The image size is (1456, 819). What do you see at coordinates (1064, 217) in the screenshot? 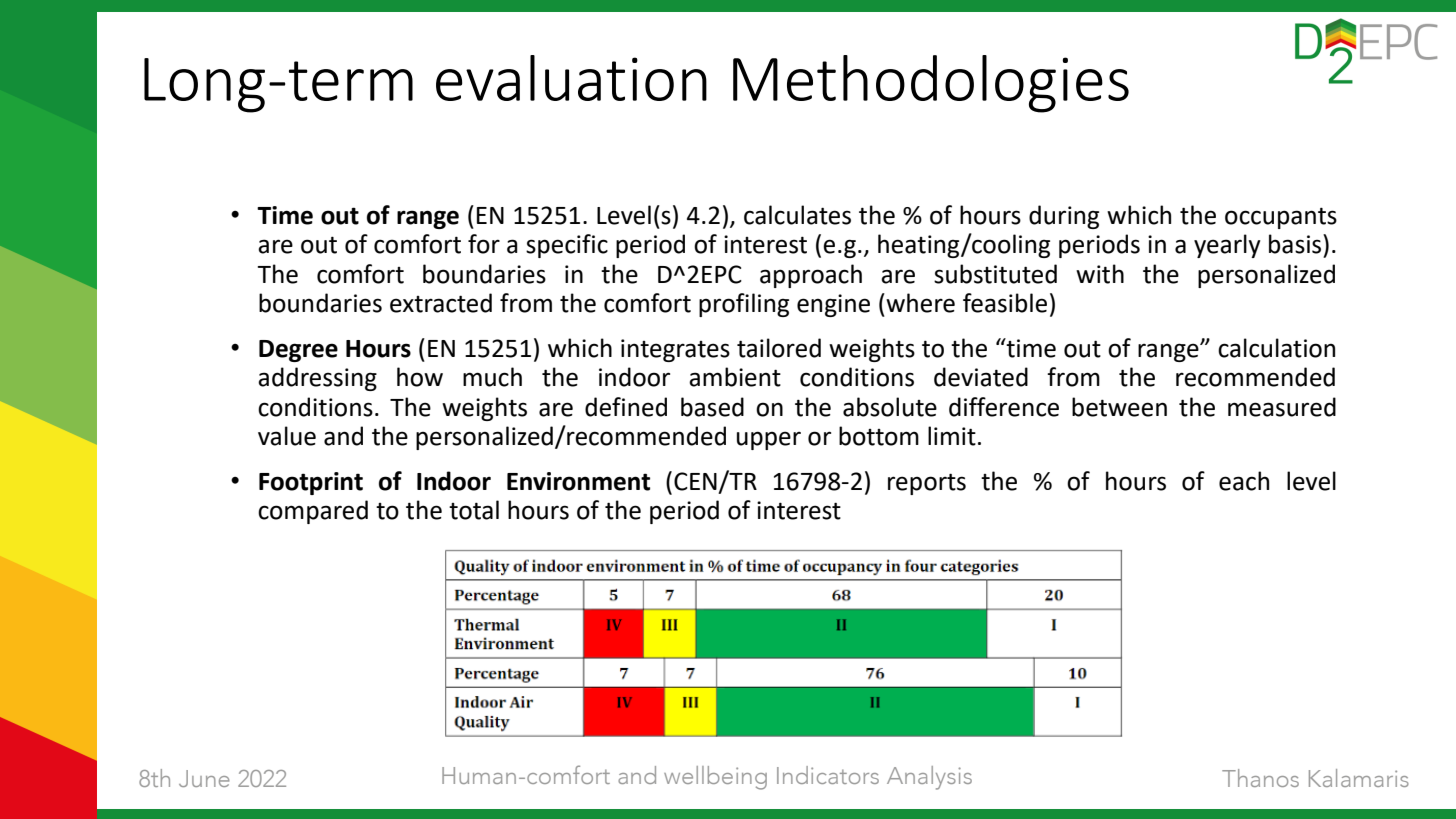
I see `during` at bounding box center [1064, 217].
